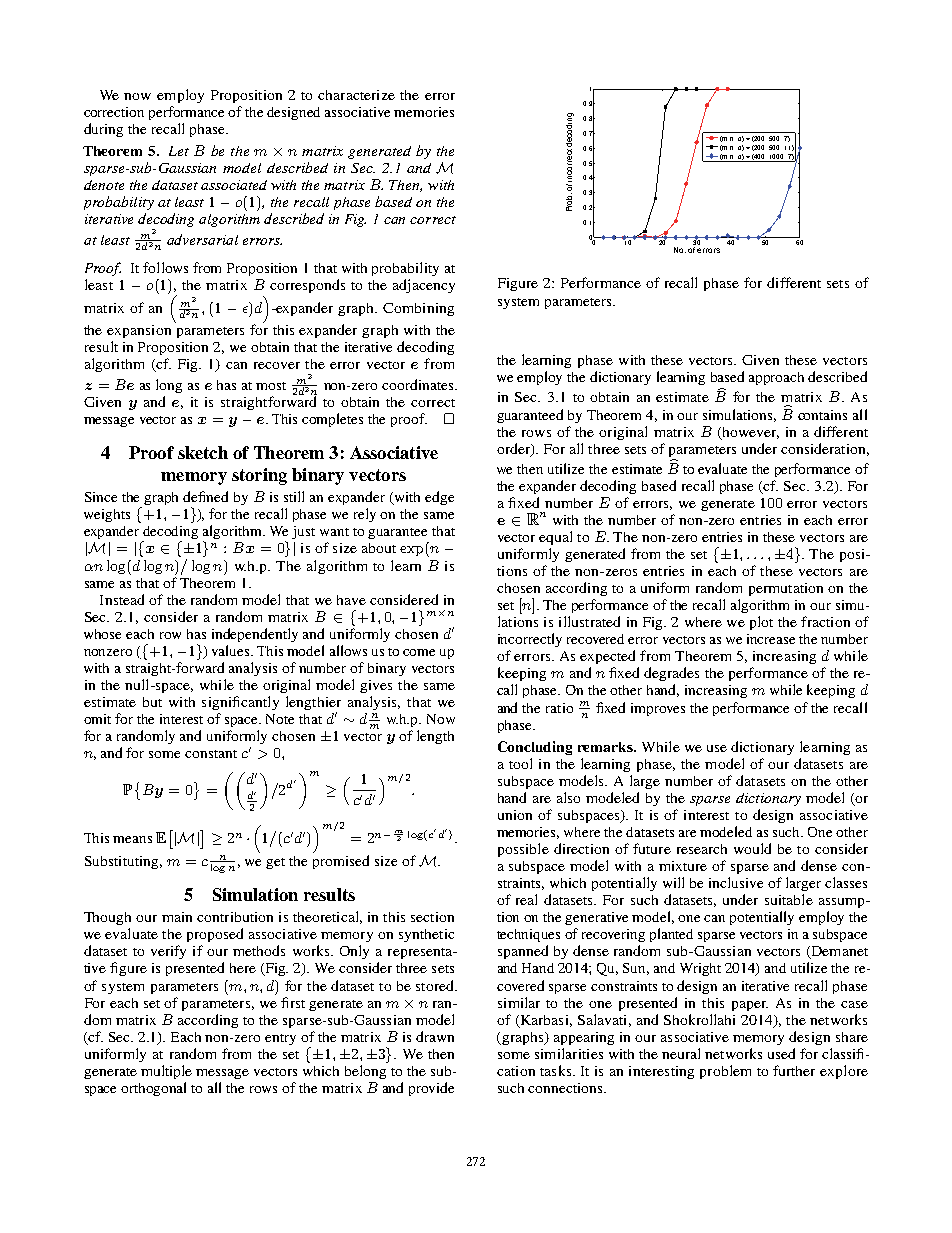 This document has width=952, height=1233. Describe the element at coordinates (776, 378) in the document. I see `approach` at that location.
